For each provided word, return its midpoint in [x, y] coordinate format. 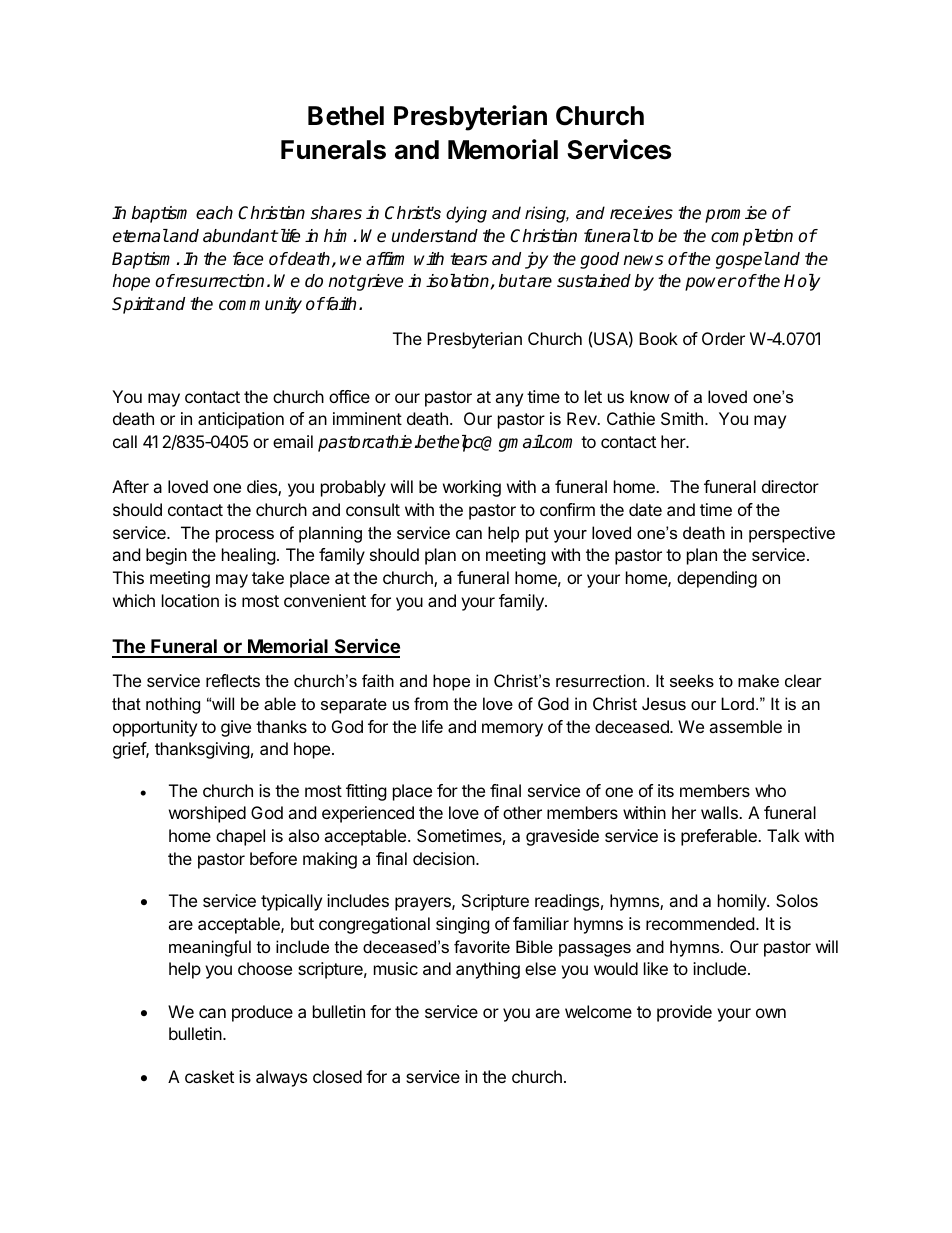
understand [435, 236]
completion [752, 237]
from [431, 703]
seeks [692, 680]
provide [684, 1013]
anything [488, 970]
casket [209, 1076]
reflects [233, 680]
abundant [240, 236]
